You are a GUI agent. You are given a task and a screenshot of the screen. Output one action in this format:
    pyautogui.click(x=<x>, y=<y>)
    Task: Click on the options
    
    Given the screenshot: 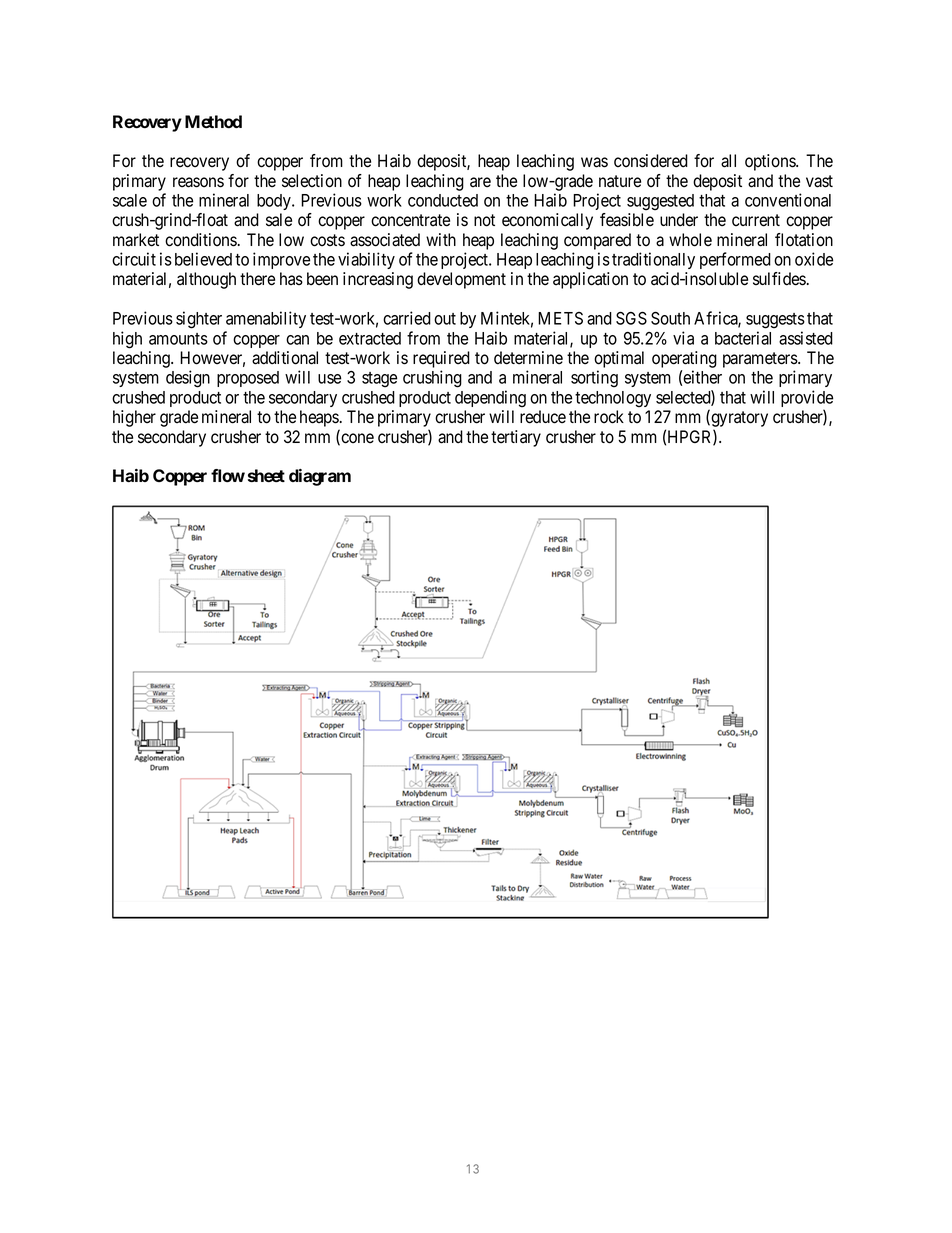 What is the action you would take?
    pyautogui.click(x=771, y=162)
